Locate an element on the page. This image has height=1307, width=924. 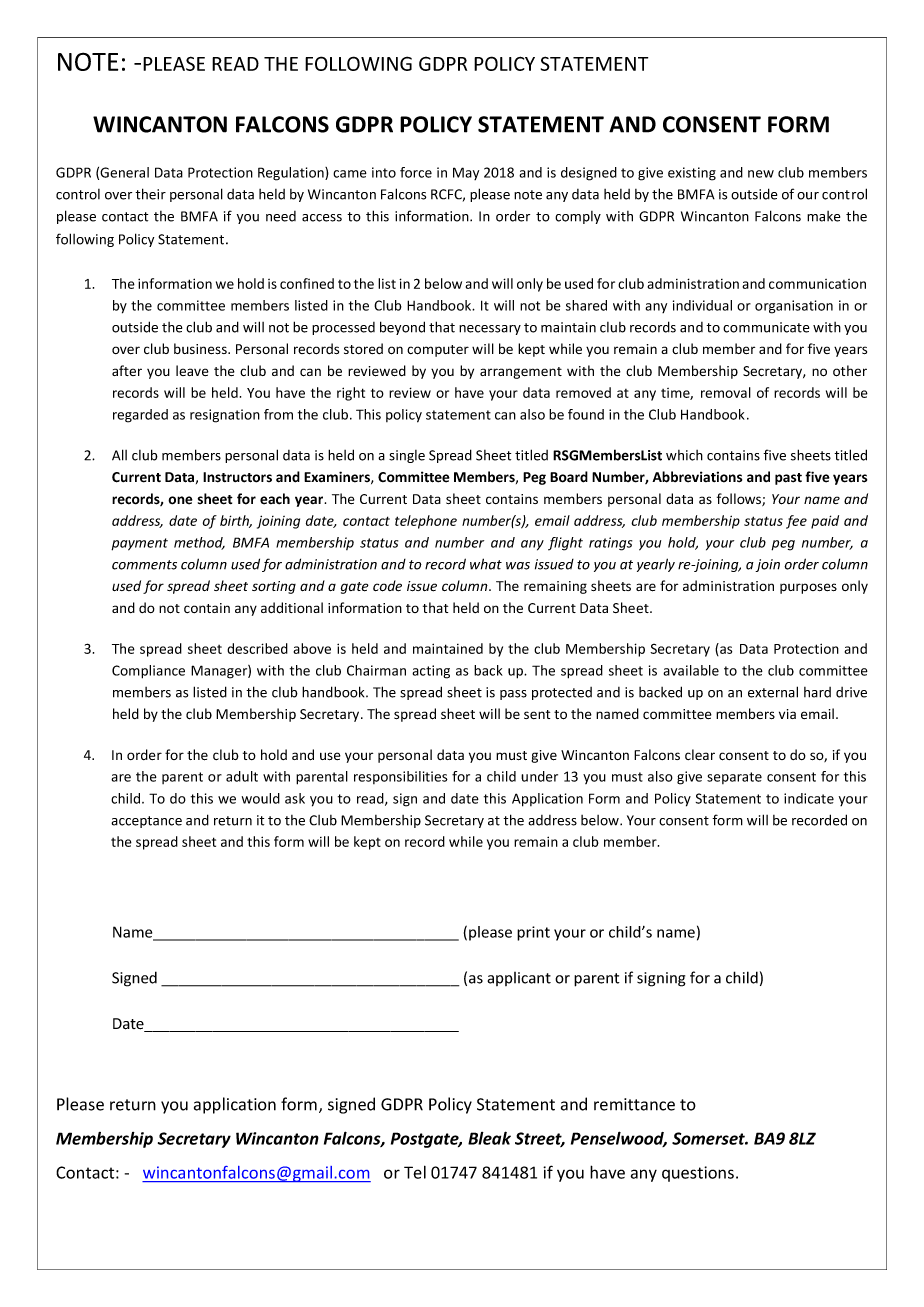
new is located at coordinates (761, 174).
